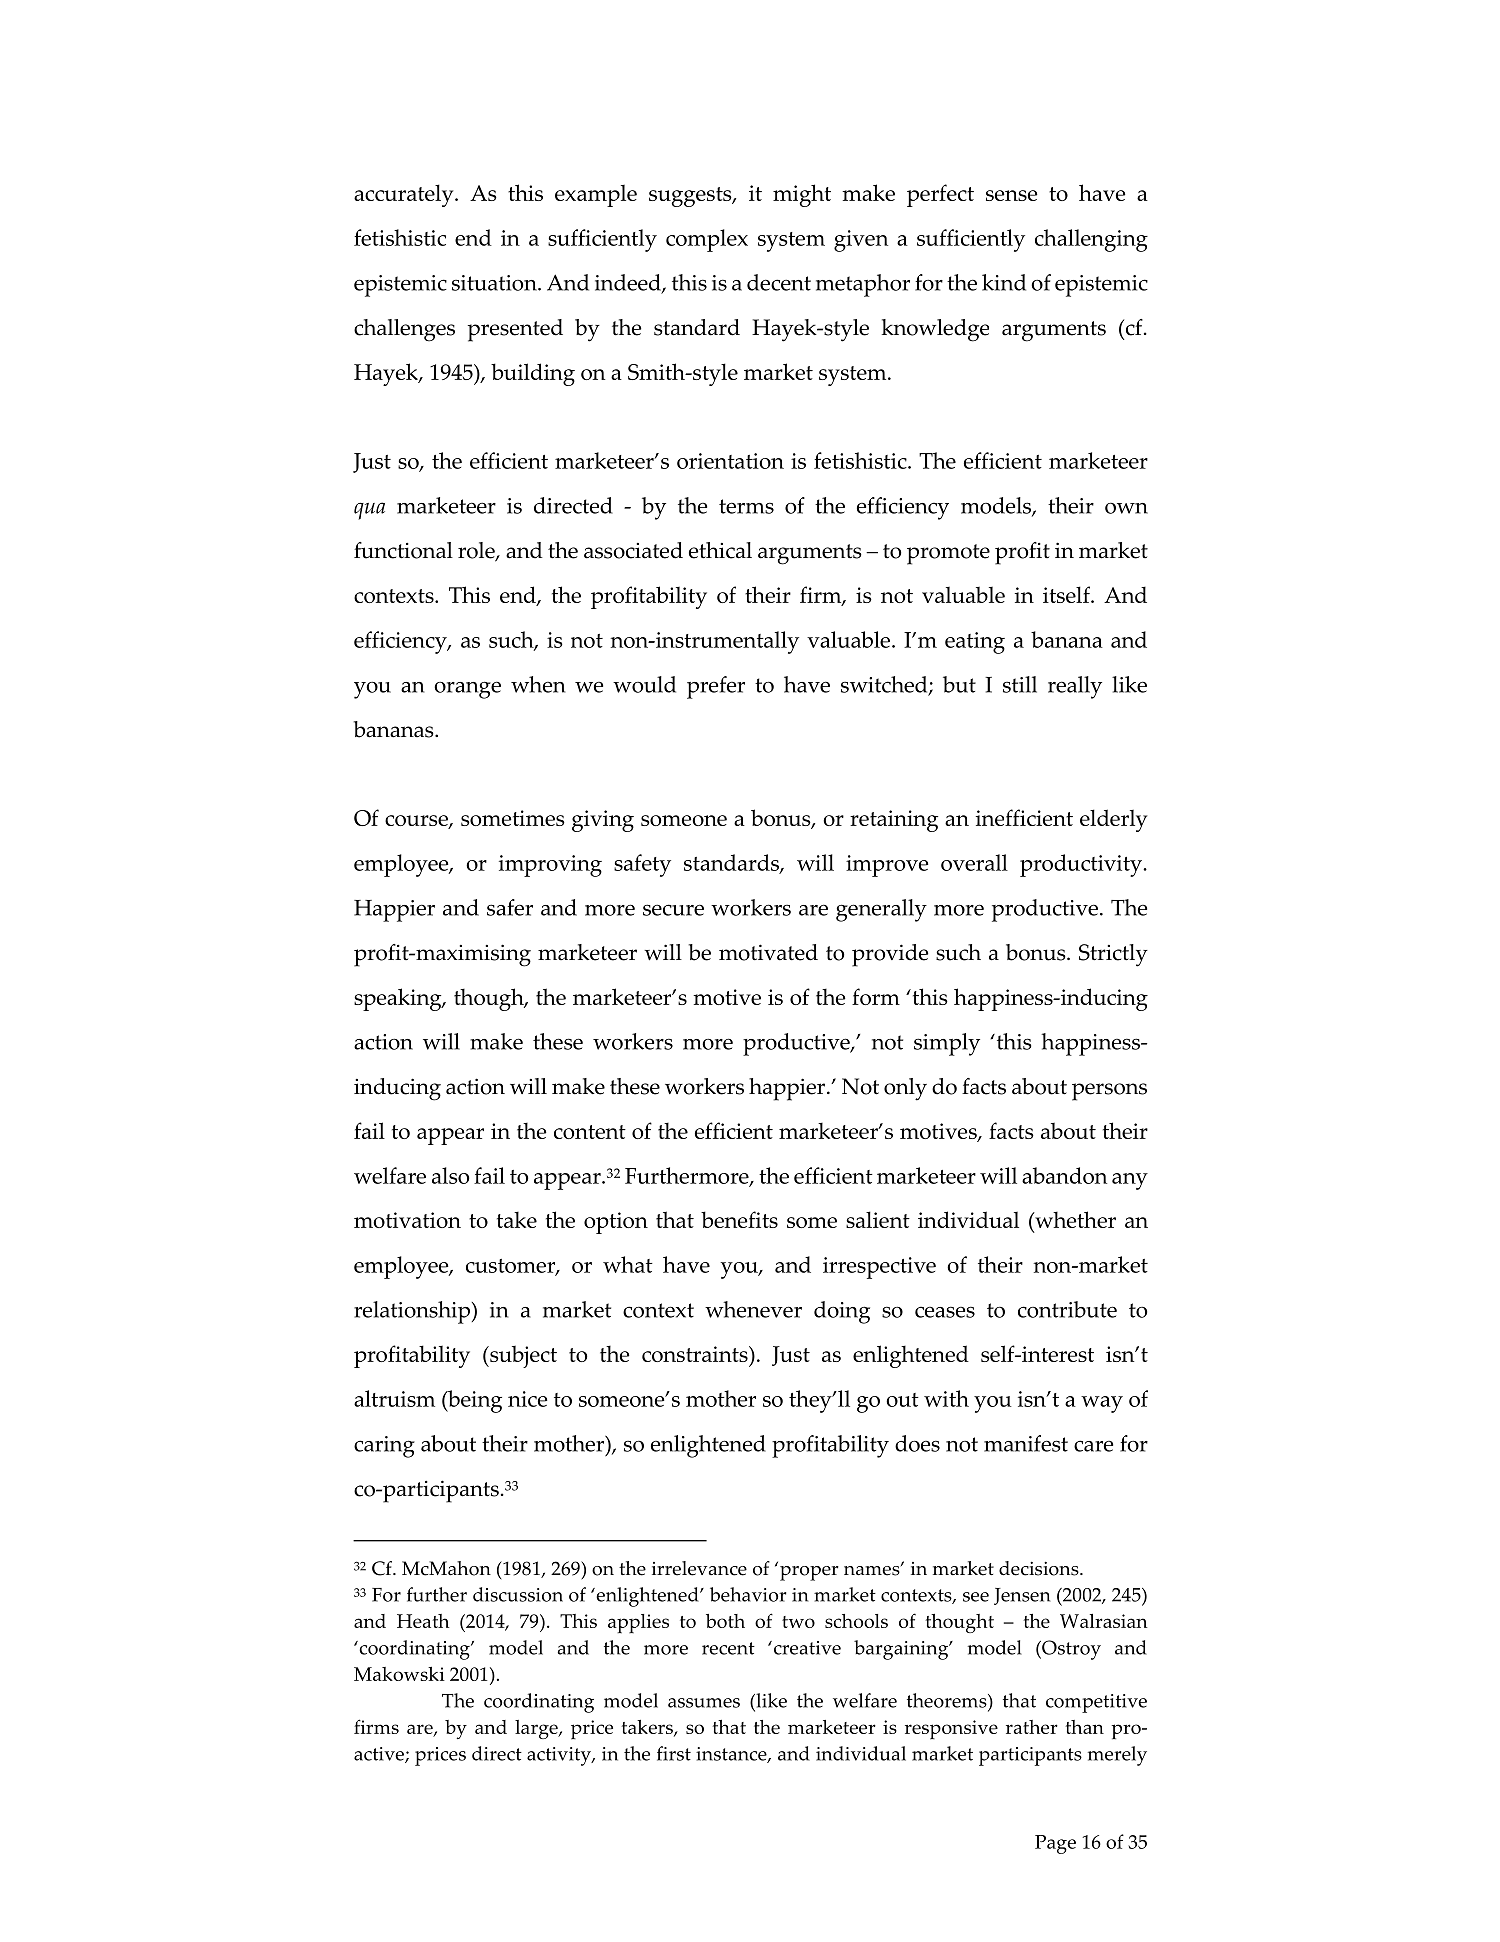 The width and height of the image is (1500, 1942). What do you see at coordinates (1055, 1844) in the image?
I see `Page` at bounding box center [1055, 1844].
